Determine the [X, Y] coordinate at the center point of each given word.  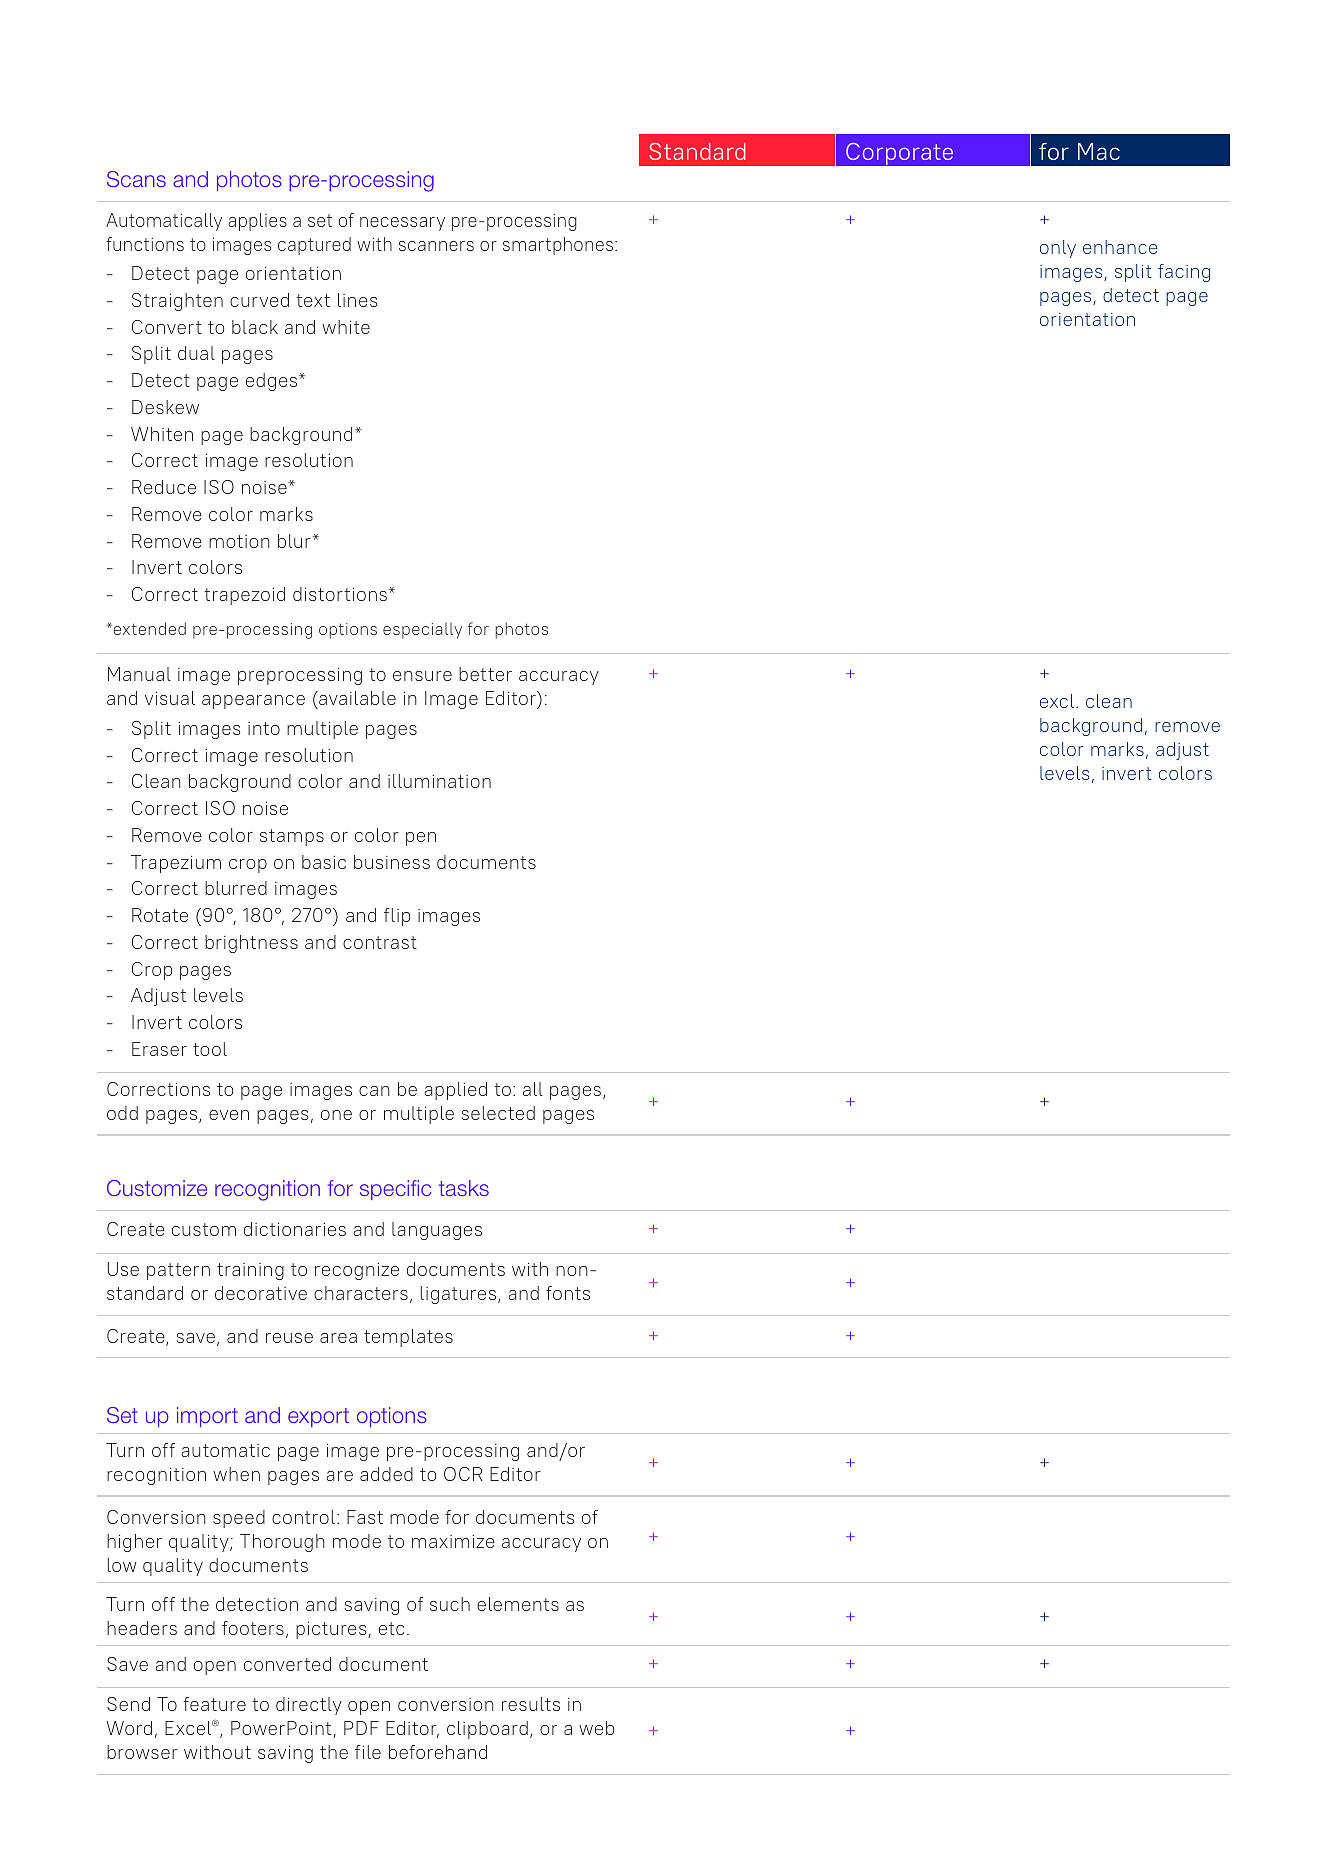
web [596, 1728]
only [1058, 249]
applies [257, 222]
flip [397, 917]
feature [214, 1704]
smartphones [558, 246]
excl [1057, 701]
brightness [251, 944]
